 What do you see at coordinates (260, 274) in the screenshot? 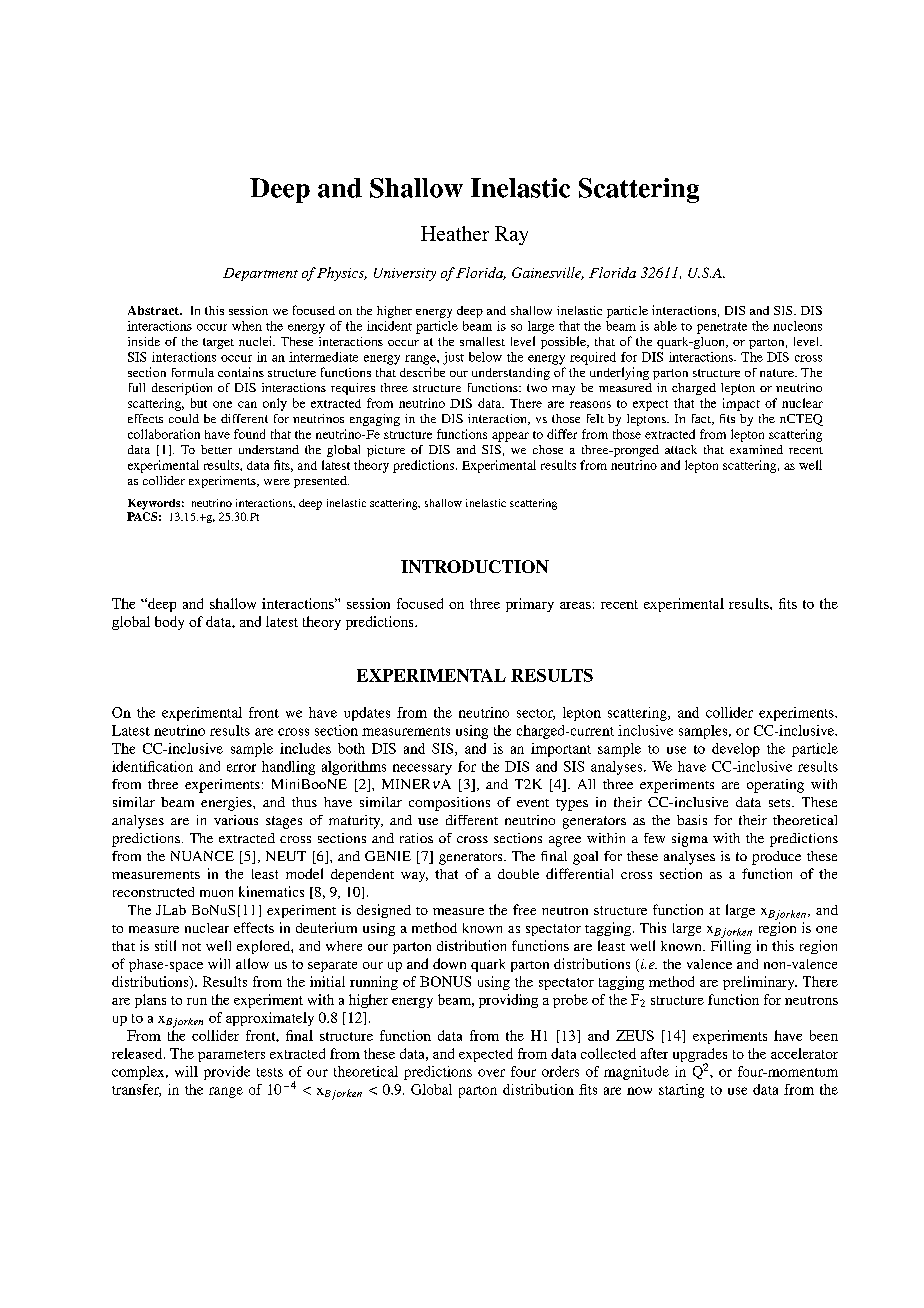
I see `Department` at bounding box center [260, 274].
